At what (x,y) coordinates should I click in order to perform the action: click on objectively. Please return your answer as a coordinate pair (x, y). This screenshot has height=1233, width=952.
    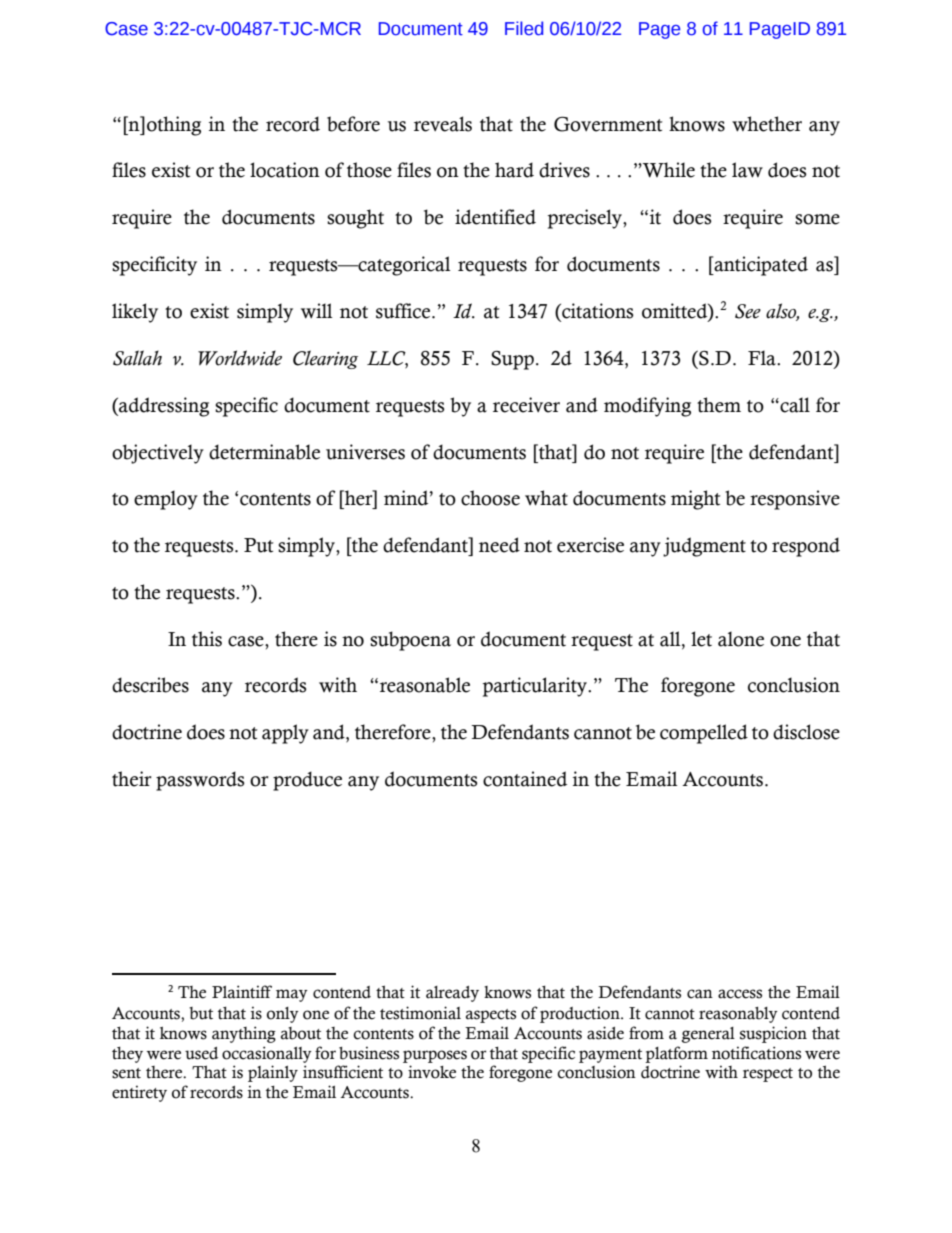
    Looking at the image, I should click on (158, 454).
